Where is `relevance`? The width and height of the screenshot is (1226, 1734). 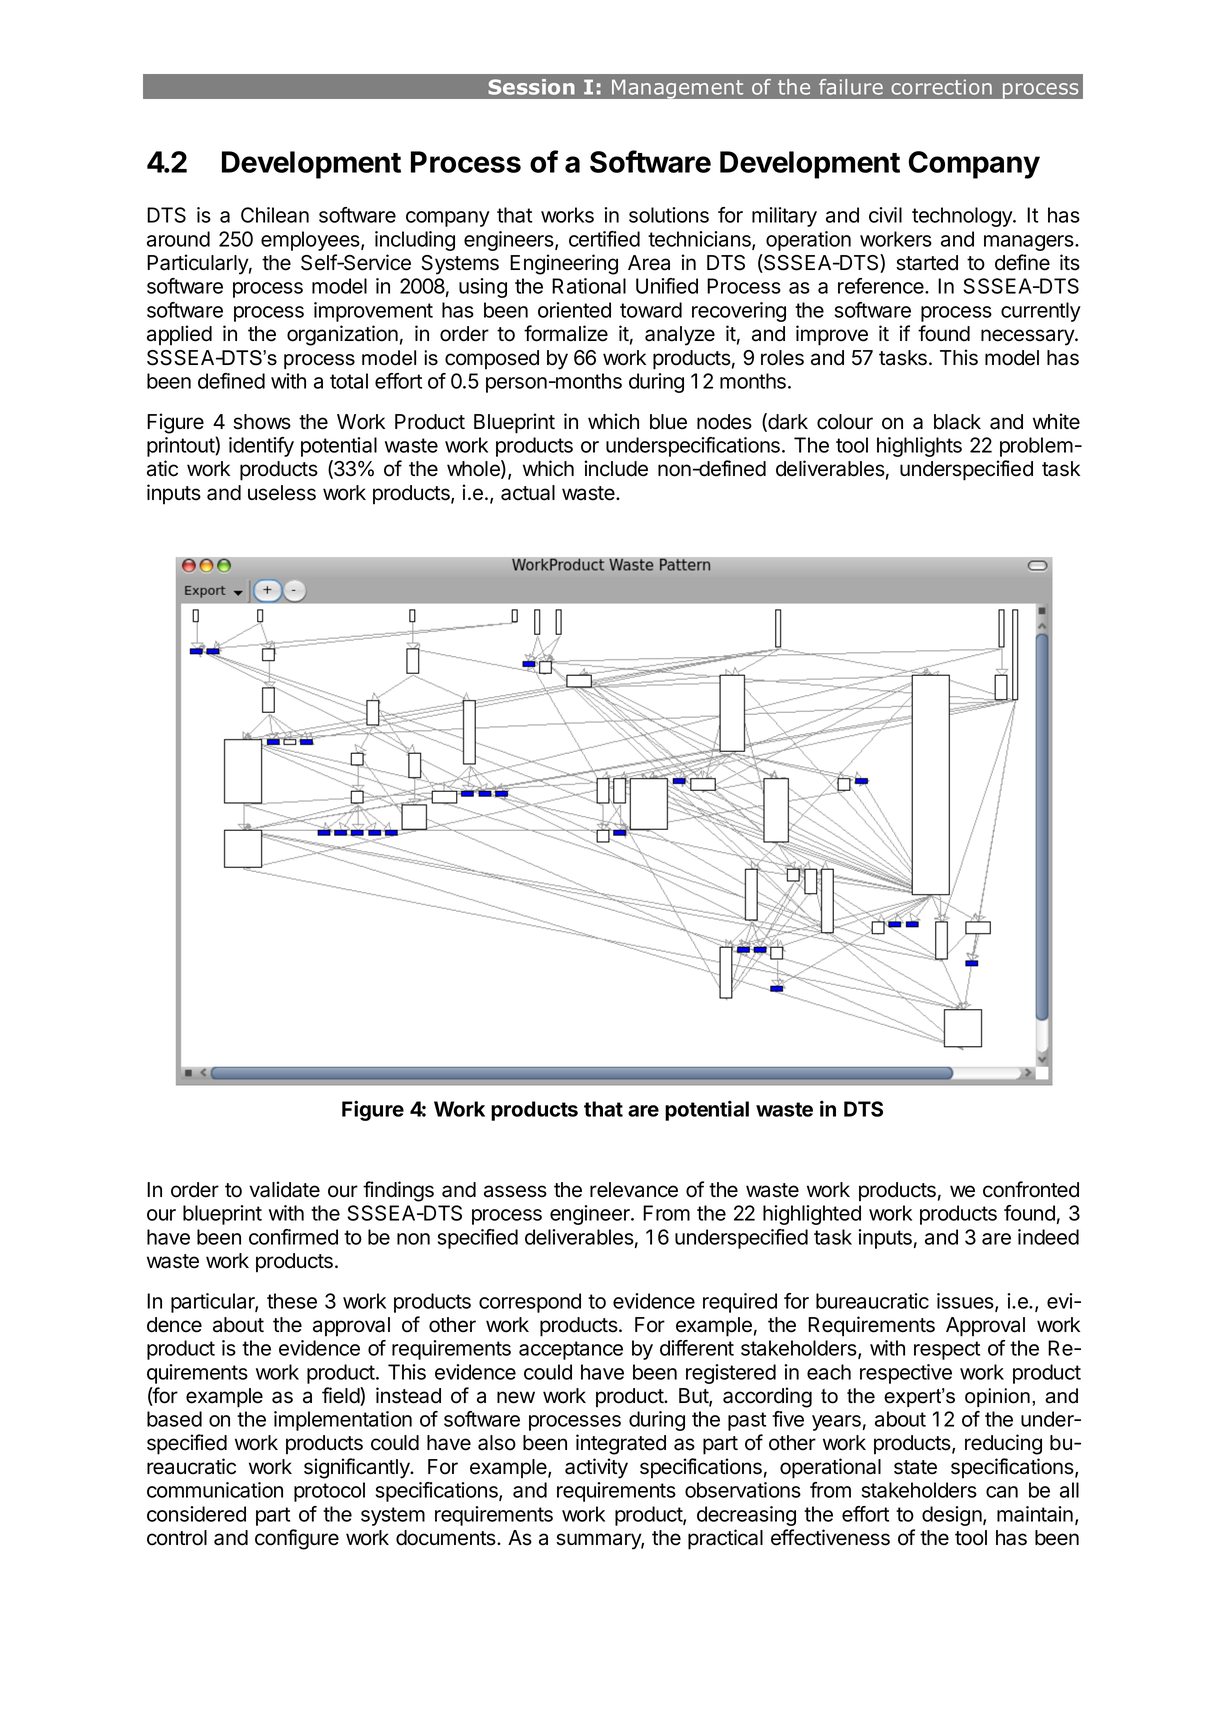 relevance is located at coordinates (634, 1190).
